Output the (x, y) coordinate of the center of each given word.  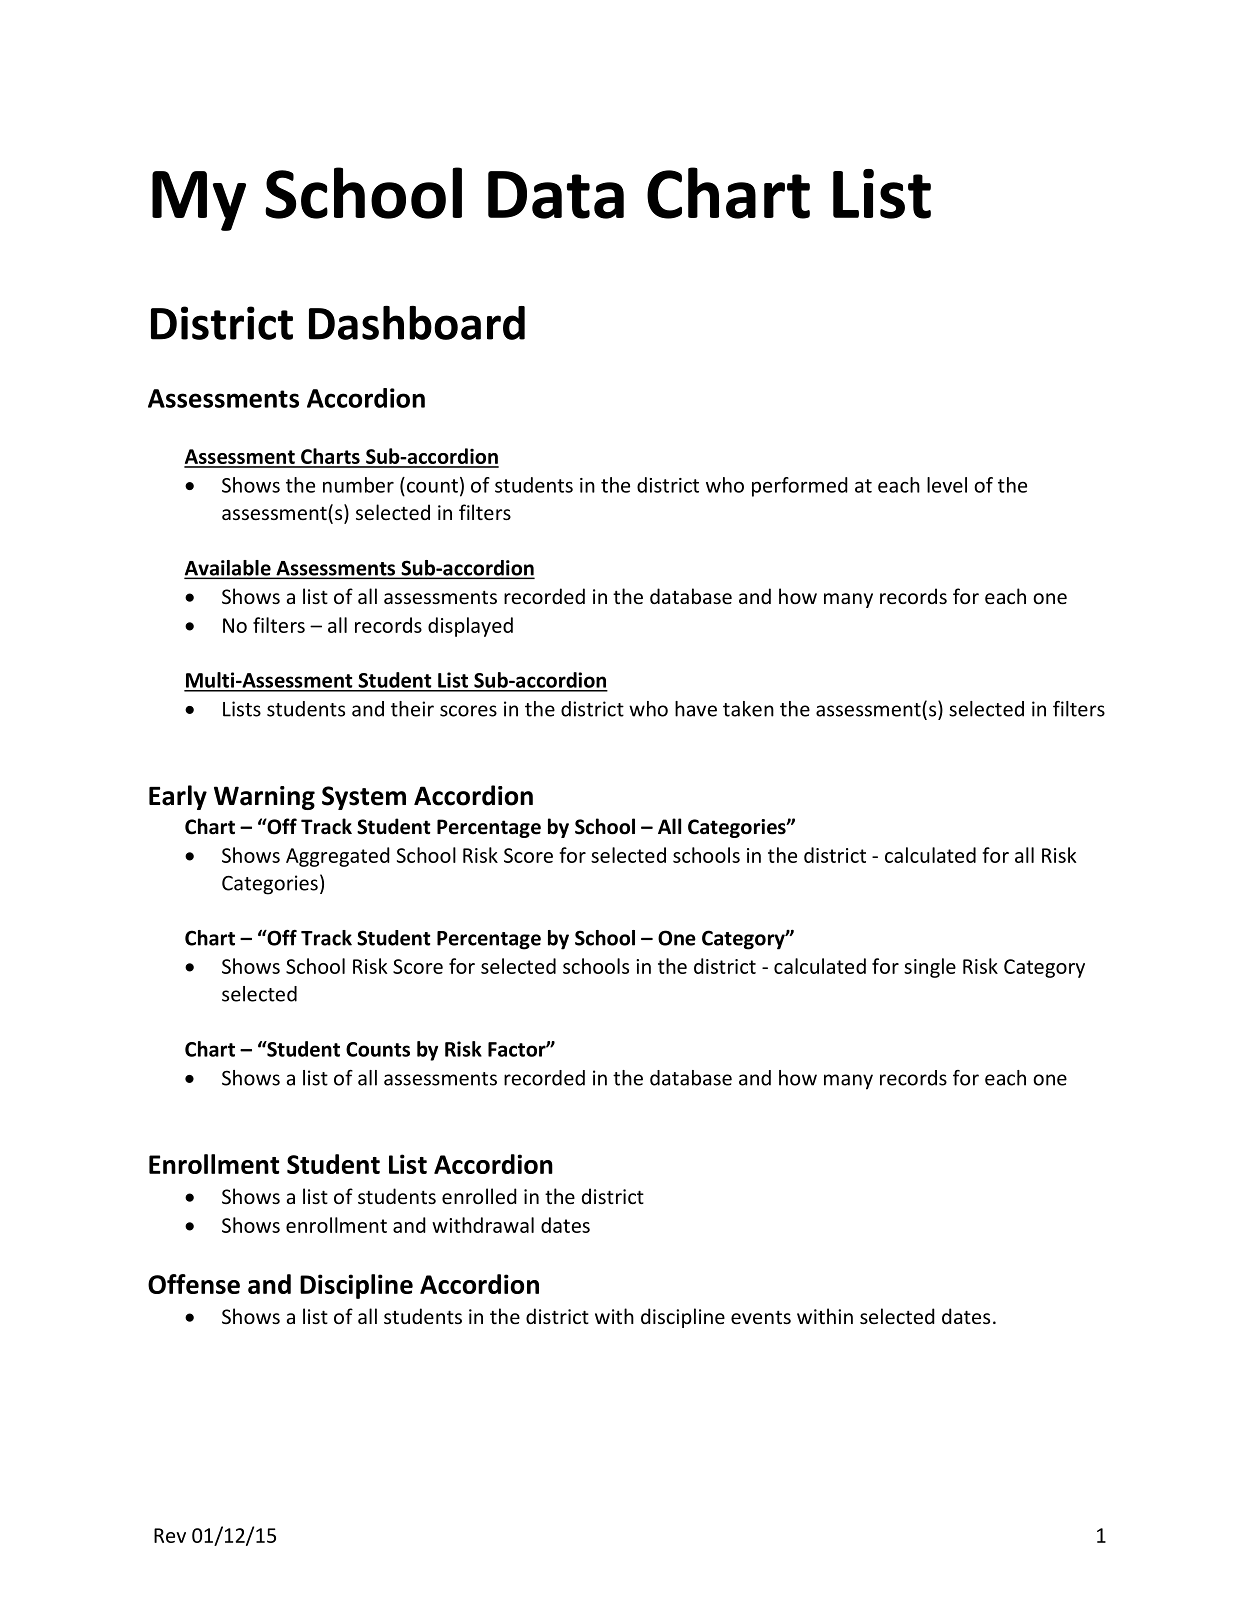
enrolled (479, 1196)
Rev (170, 1535)
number (358, 485)
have (696, 709)
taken (748, 709)
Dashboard (417, 323)
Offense (194, 1284)
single (930, 968)
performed (800, 487)
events (761, 1317)
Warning (264, 798)
